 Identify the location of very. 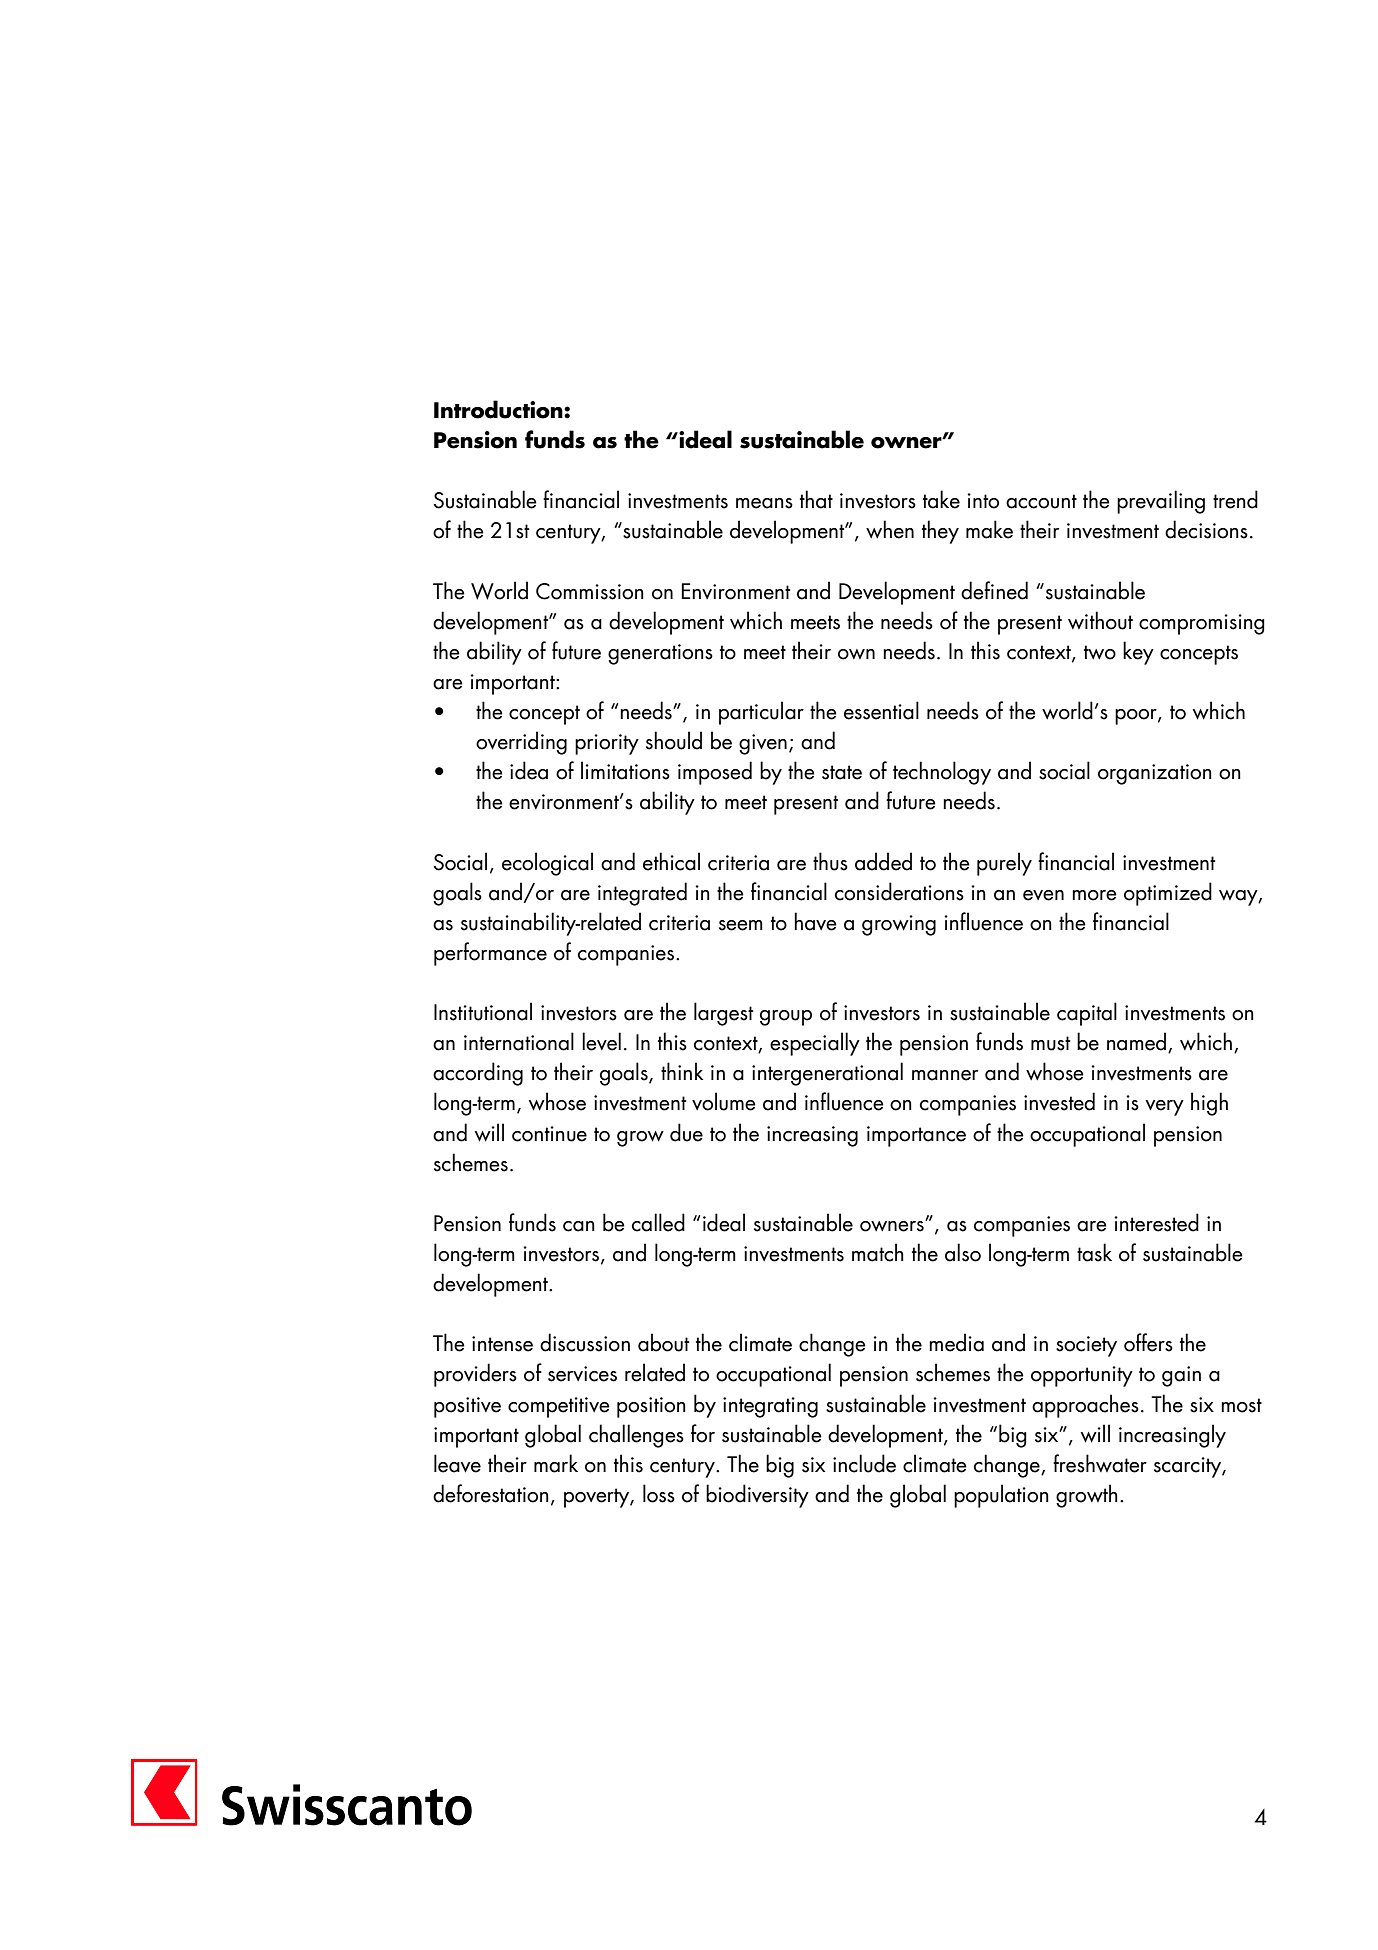
(1165, 1108).
